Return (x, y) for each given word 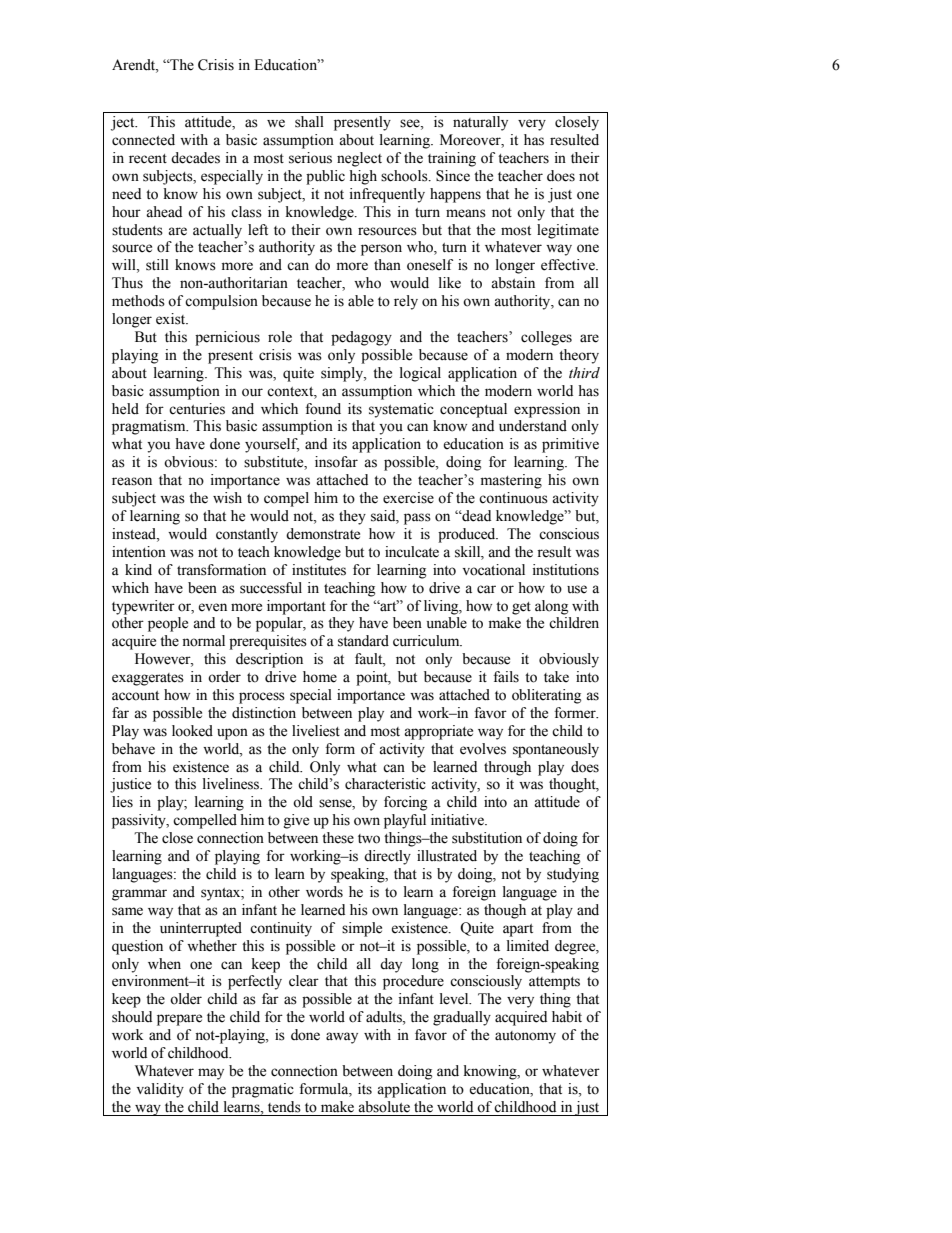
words (324, 892)
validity (160, 1090)
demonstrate (323, 534)
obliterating (546, 696)
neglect (359, 159)
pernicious (227, 338)
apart (518, 930)
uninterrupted (201, 929)
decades (195, 158)
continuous (513, 498)
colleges (546, 338)
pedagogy (361, 338)
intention (139, 552)
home (320, 677)
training (452, 159)
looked (192, 731)
